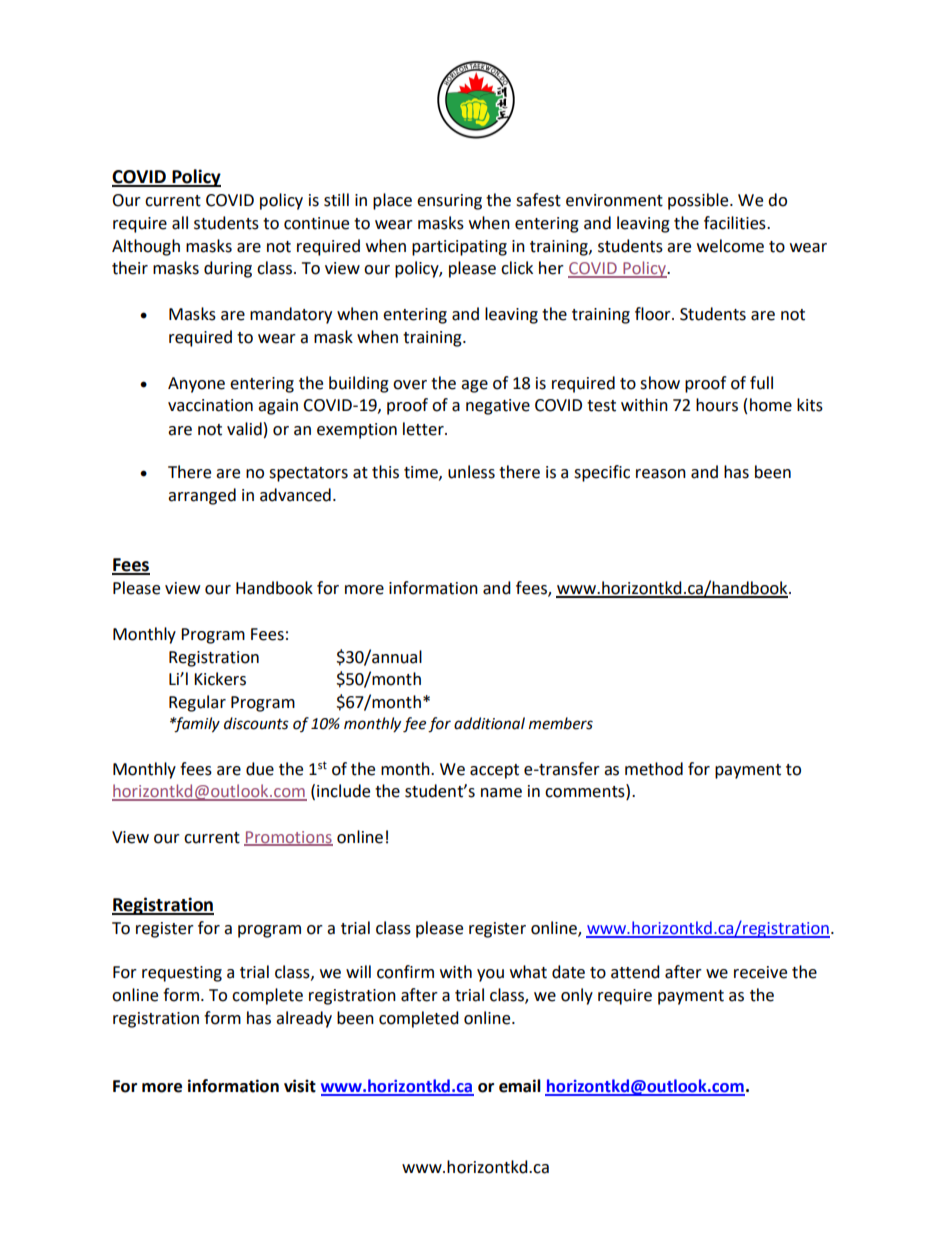 Image resolution: width=952 pixels, height=1233 pixels. What do you see at coordinates (654, 769) in the image?
I see `method` at bounding box center [654, 769].
